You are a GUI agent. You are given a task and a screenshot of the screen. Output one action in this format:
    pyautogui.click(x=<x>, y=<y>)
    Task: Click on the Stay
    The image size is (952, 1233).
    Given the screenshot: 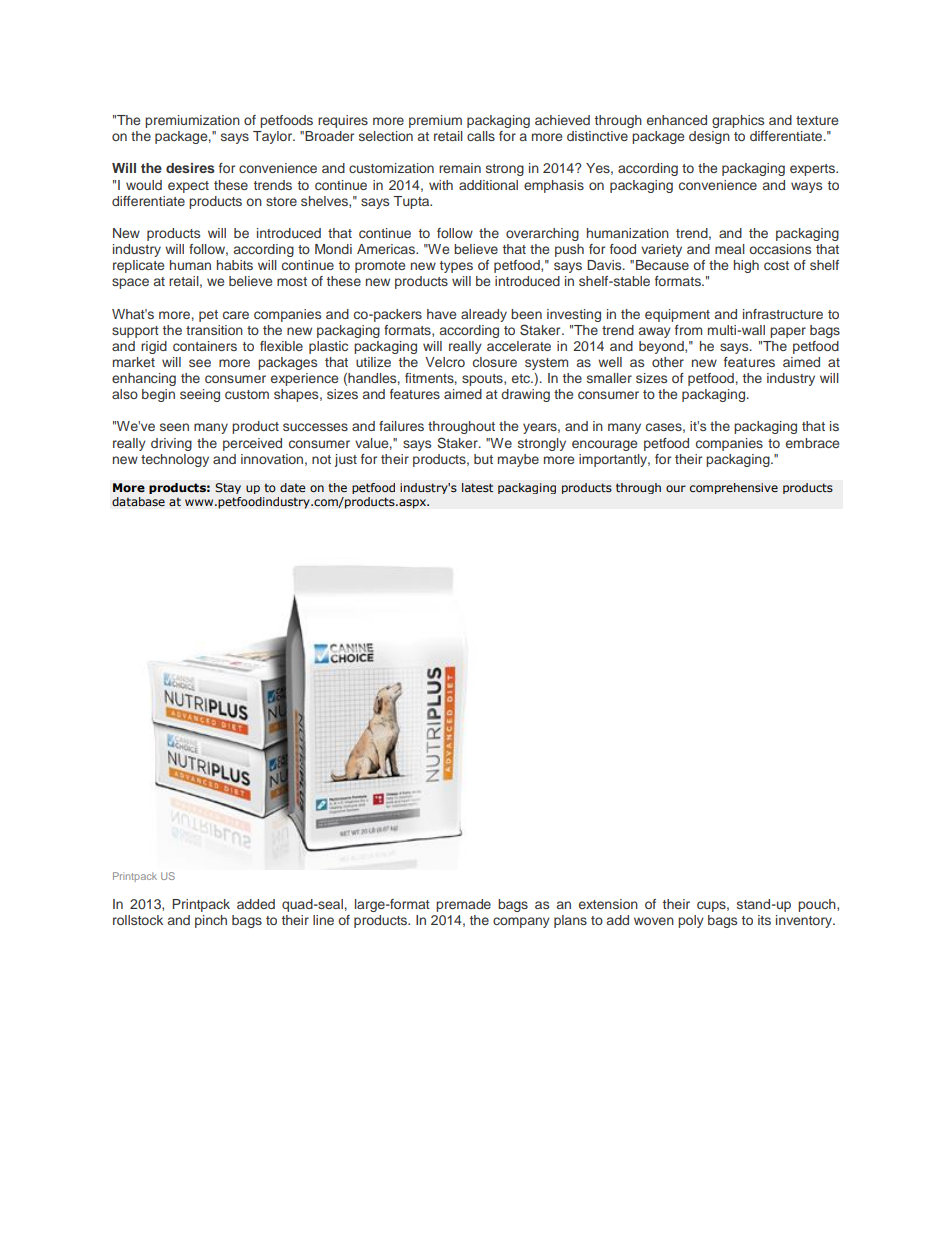 What is the action you would take?
    pyautogui.click(x=228, y=488)
